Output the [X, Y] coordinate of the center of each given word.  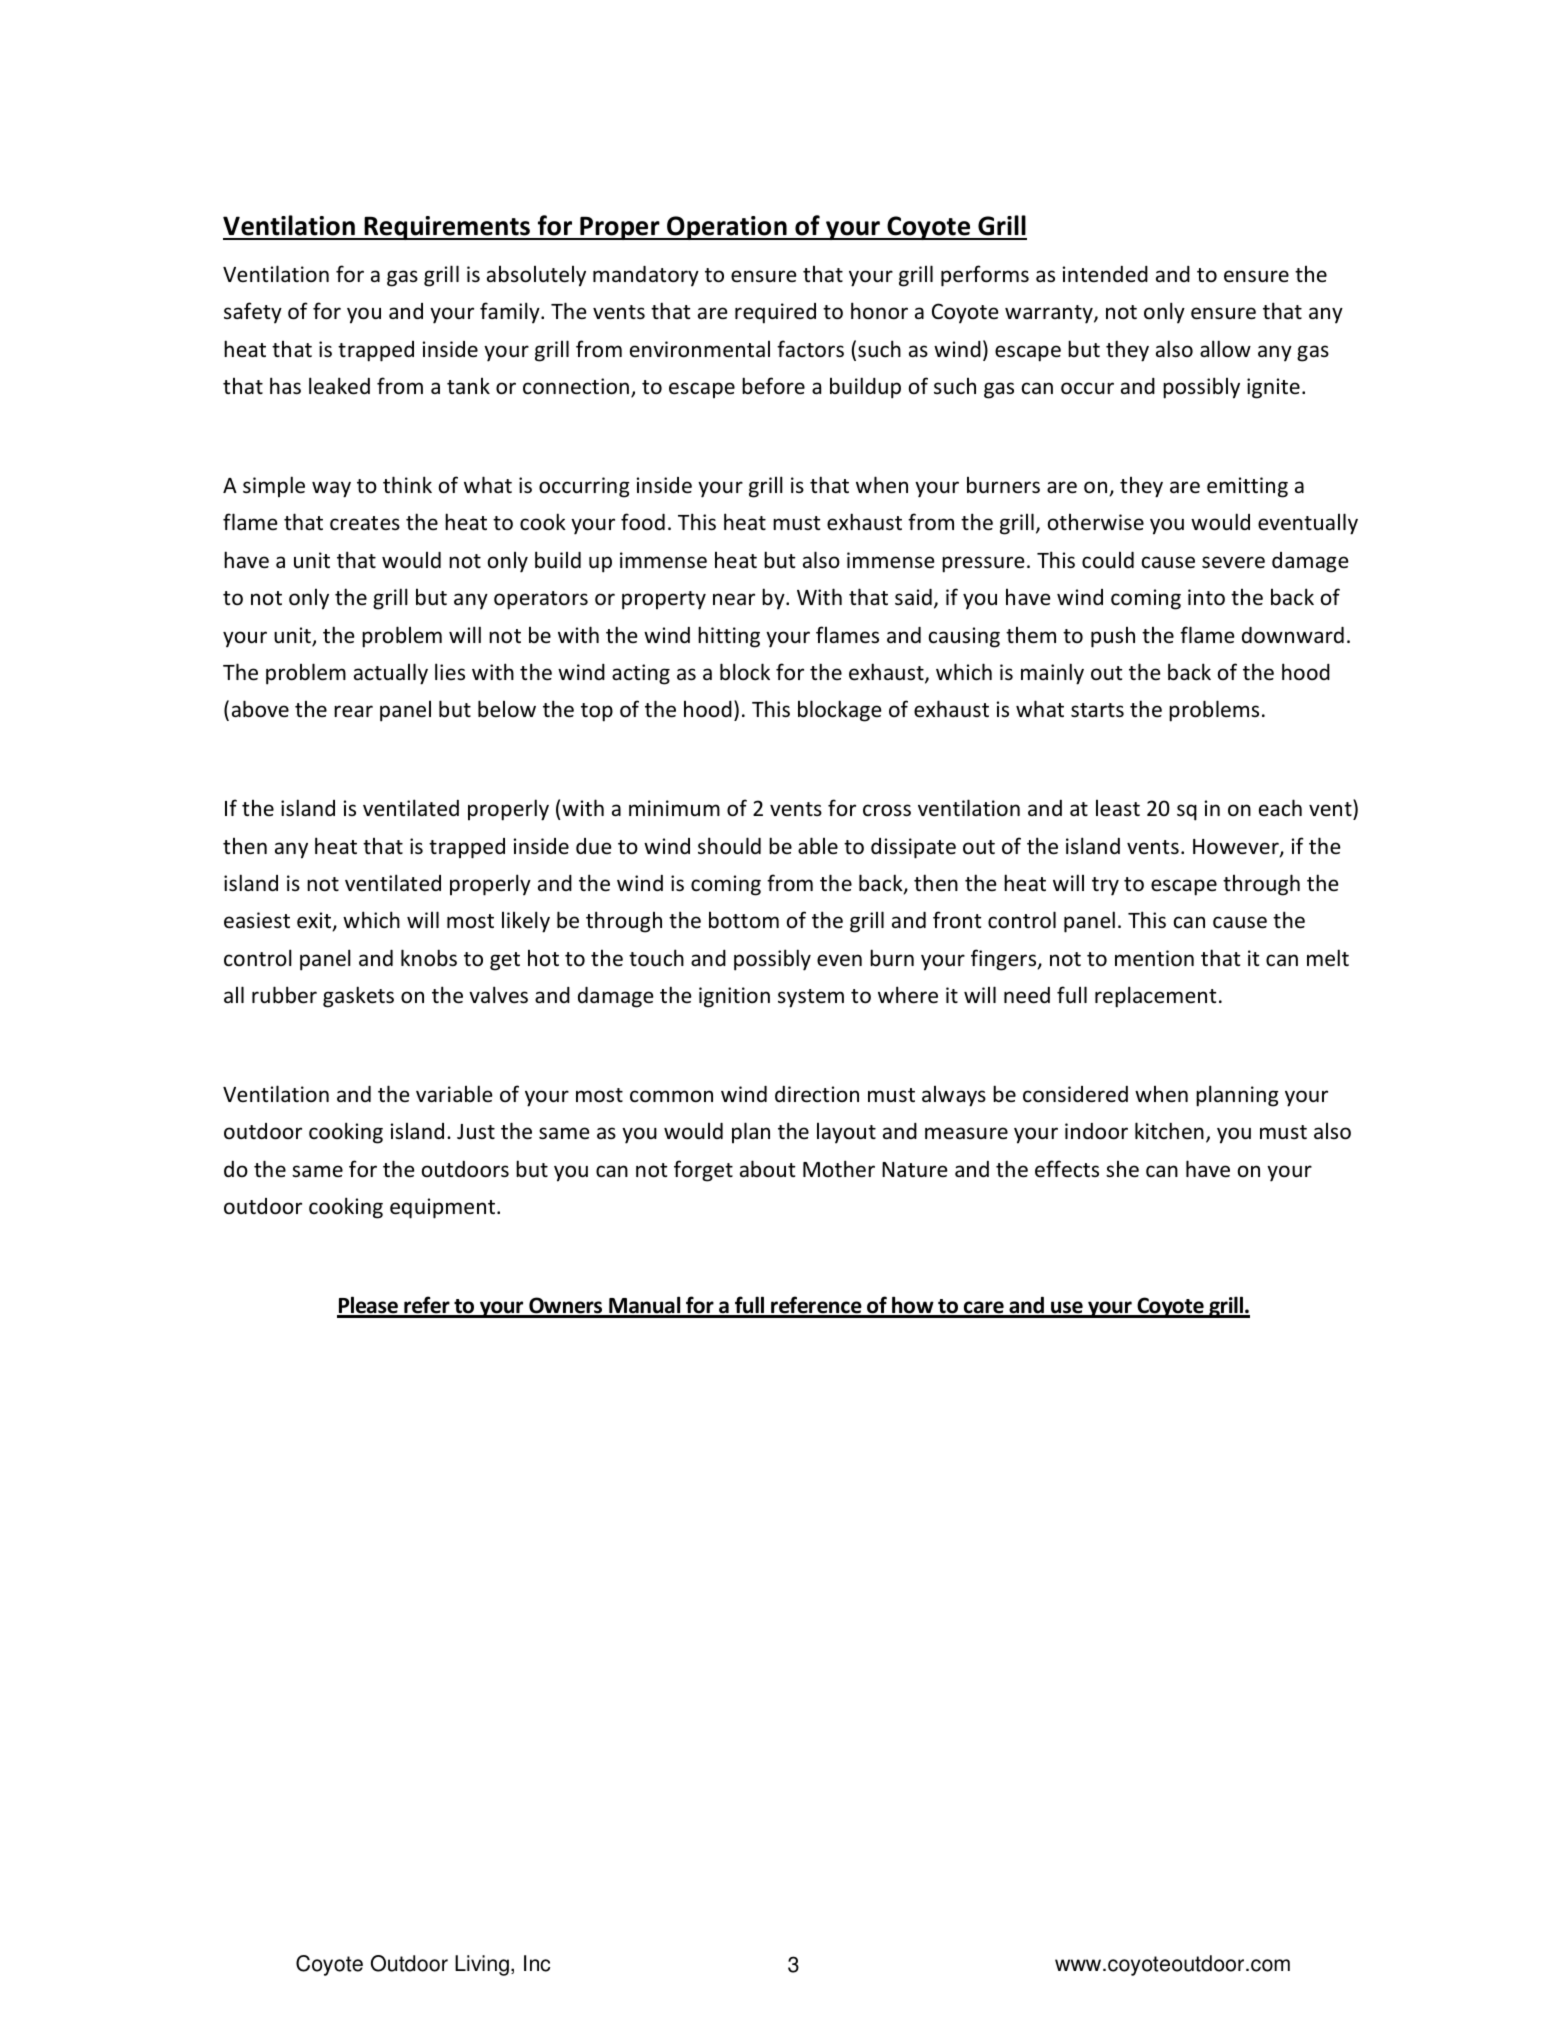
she [1122, 1169]
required [775, 313]
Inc [537, 1963]
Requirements [447, 228]
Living [482, 1965]
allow [1225, 349]
